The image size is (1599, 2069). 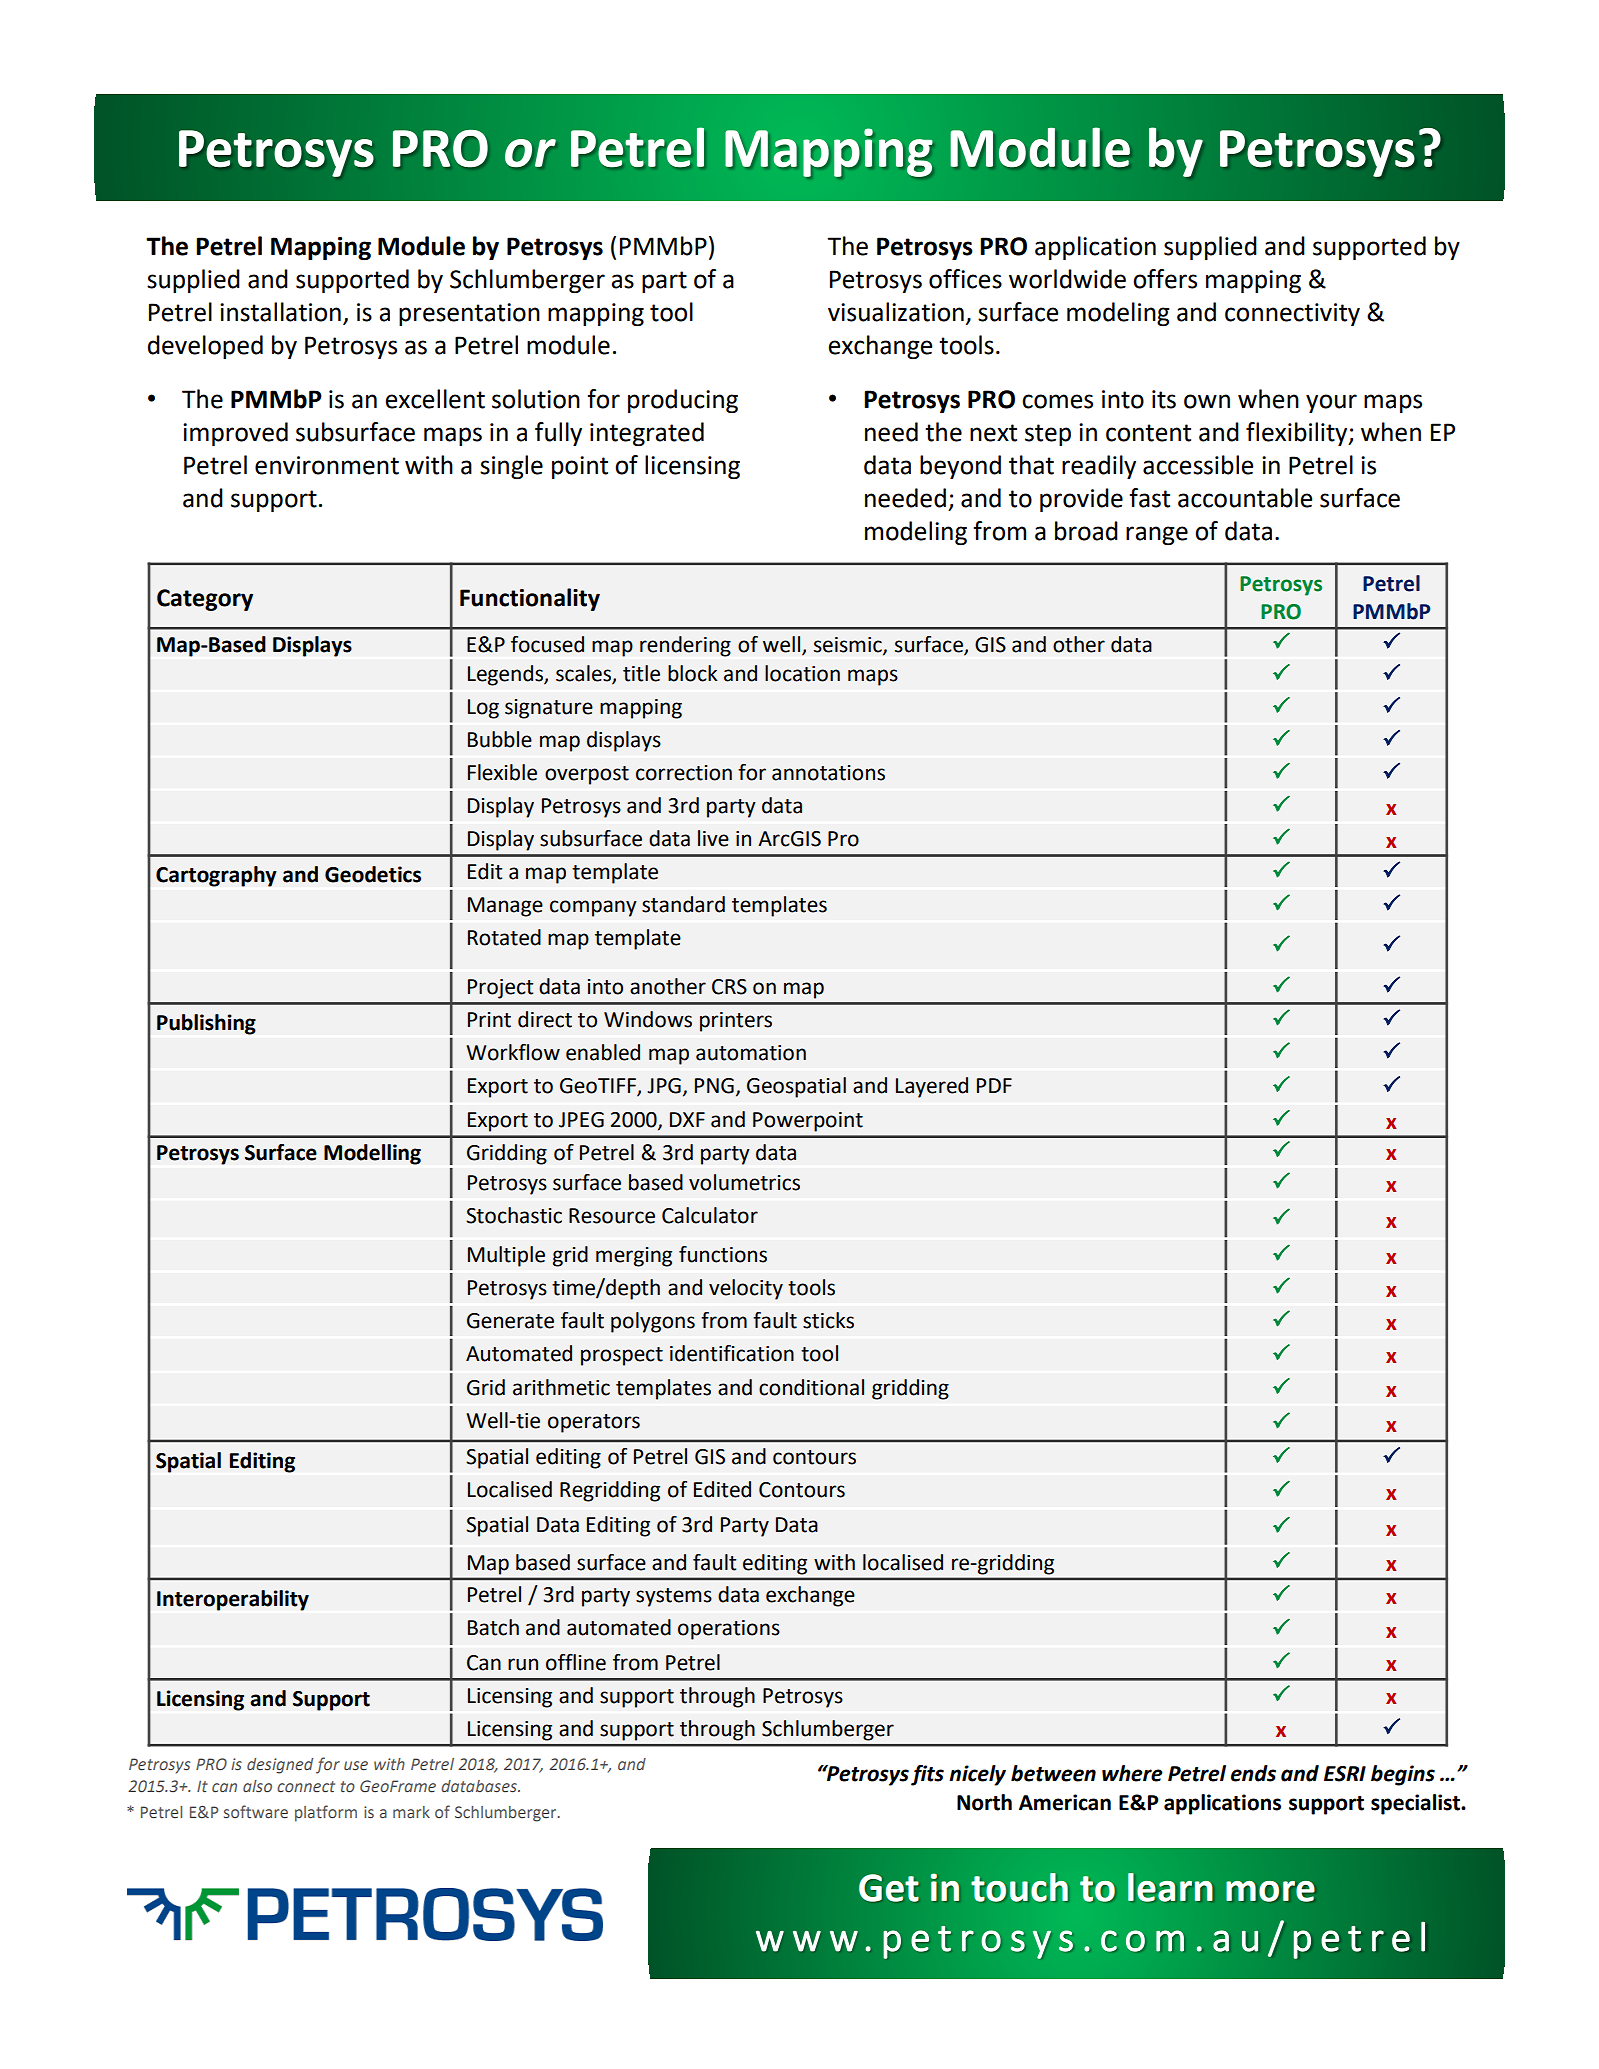 I want to click on own, so click(x=1207, y=401).
